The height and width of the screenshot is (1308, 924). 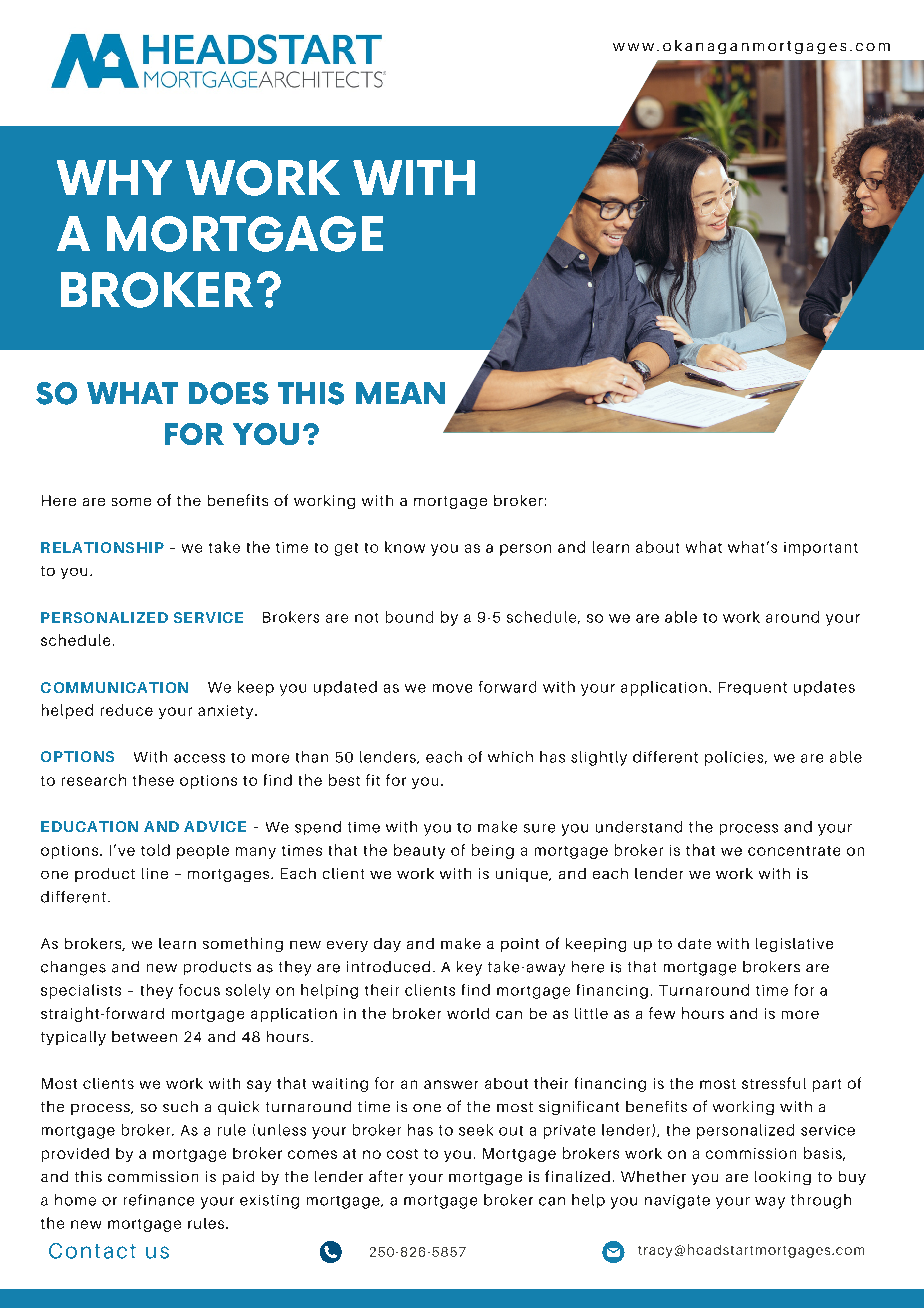 What do you see at coordinates (469, 968) in the screenshot?
I see `key` at bounding box center [469, 968].
